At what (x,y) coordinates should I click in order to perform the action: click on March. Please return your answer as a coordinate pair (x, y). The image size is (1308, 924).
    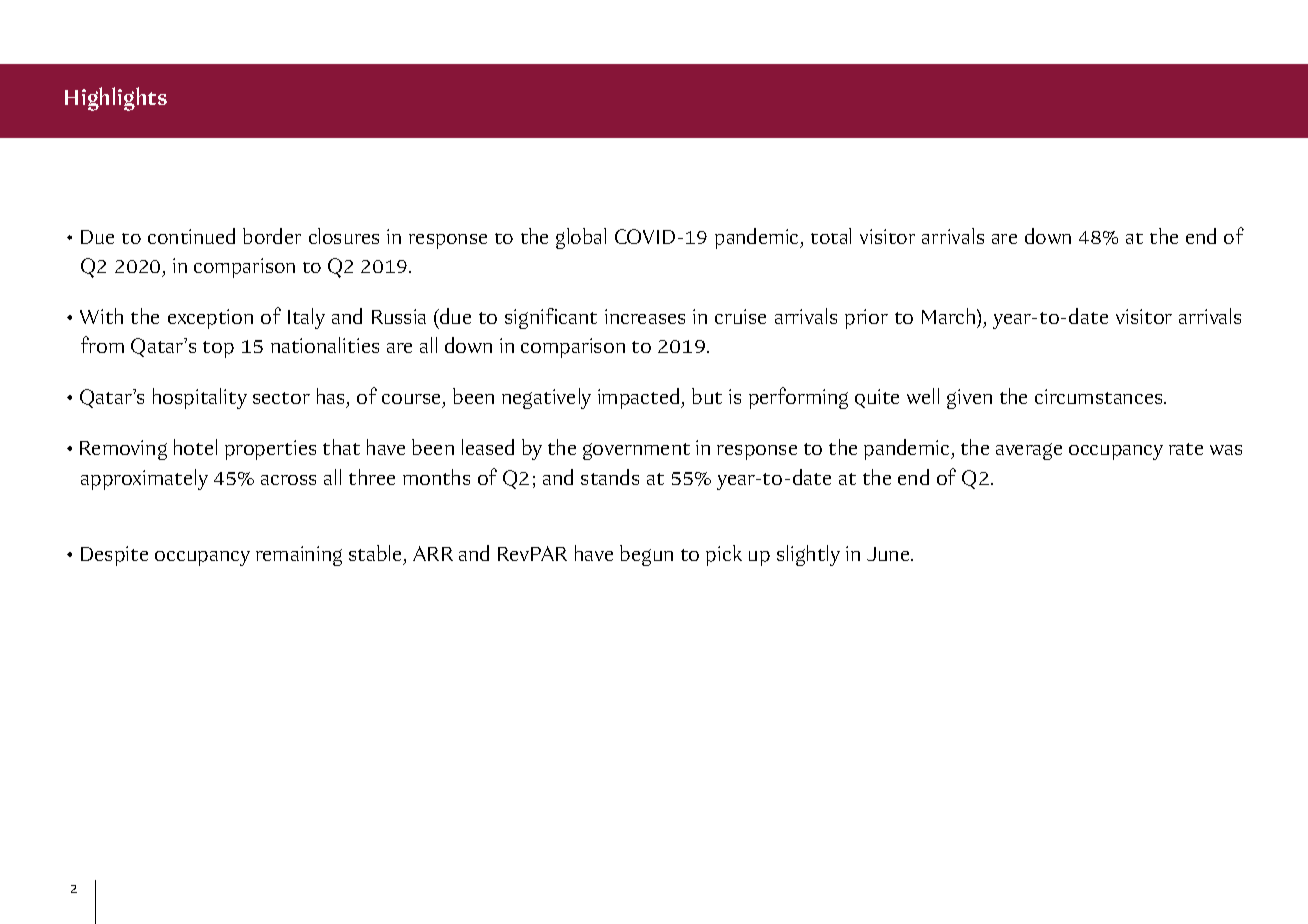
    Looking at the image, I should click on (950, 318).
